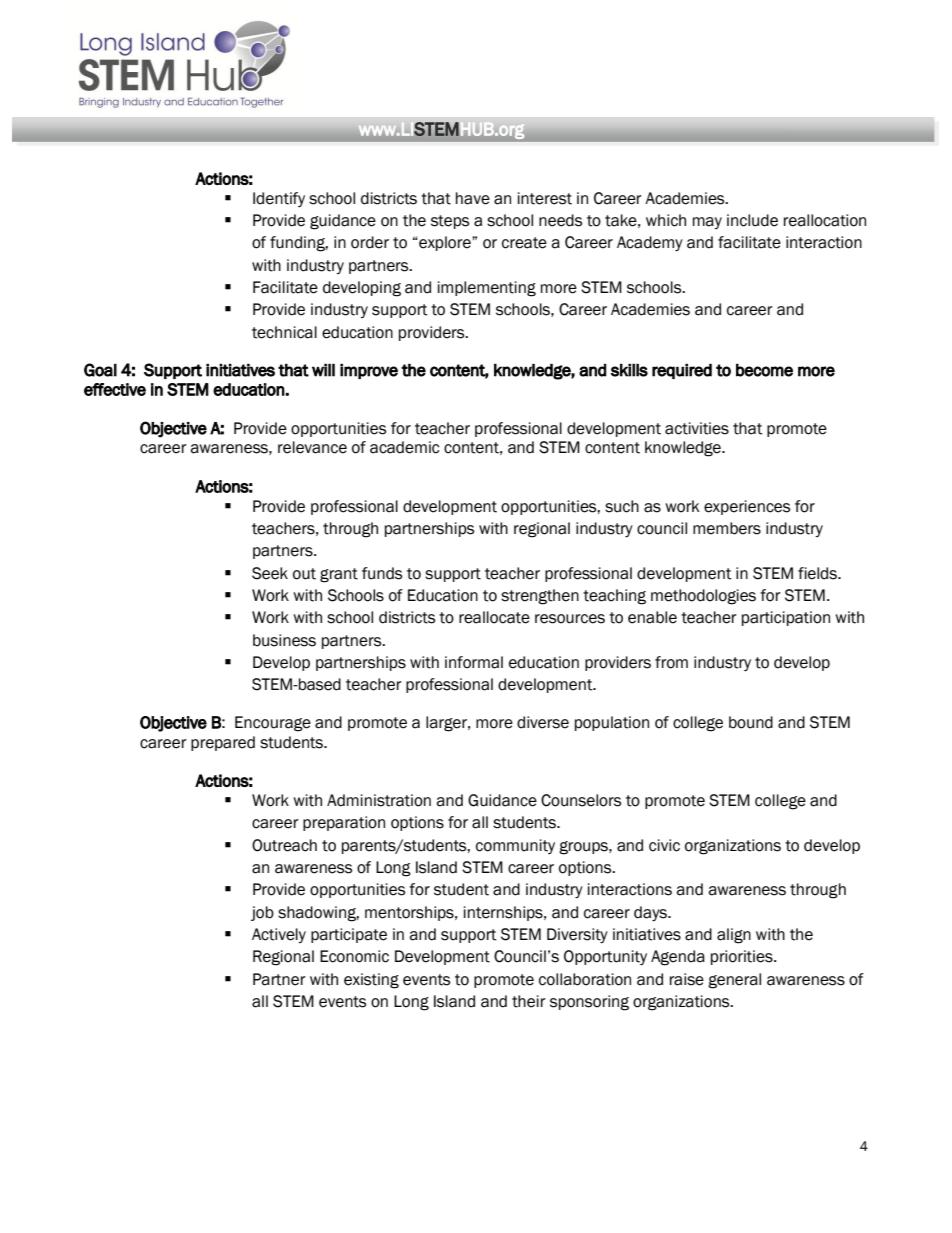  What do you see at coordinates (115, 389) in the page?
I see `effective` at bounding box center [115, 389].
